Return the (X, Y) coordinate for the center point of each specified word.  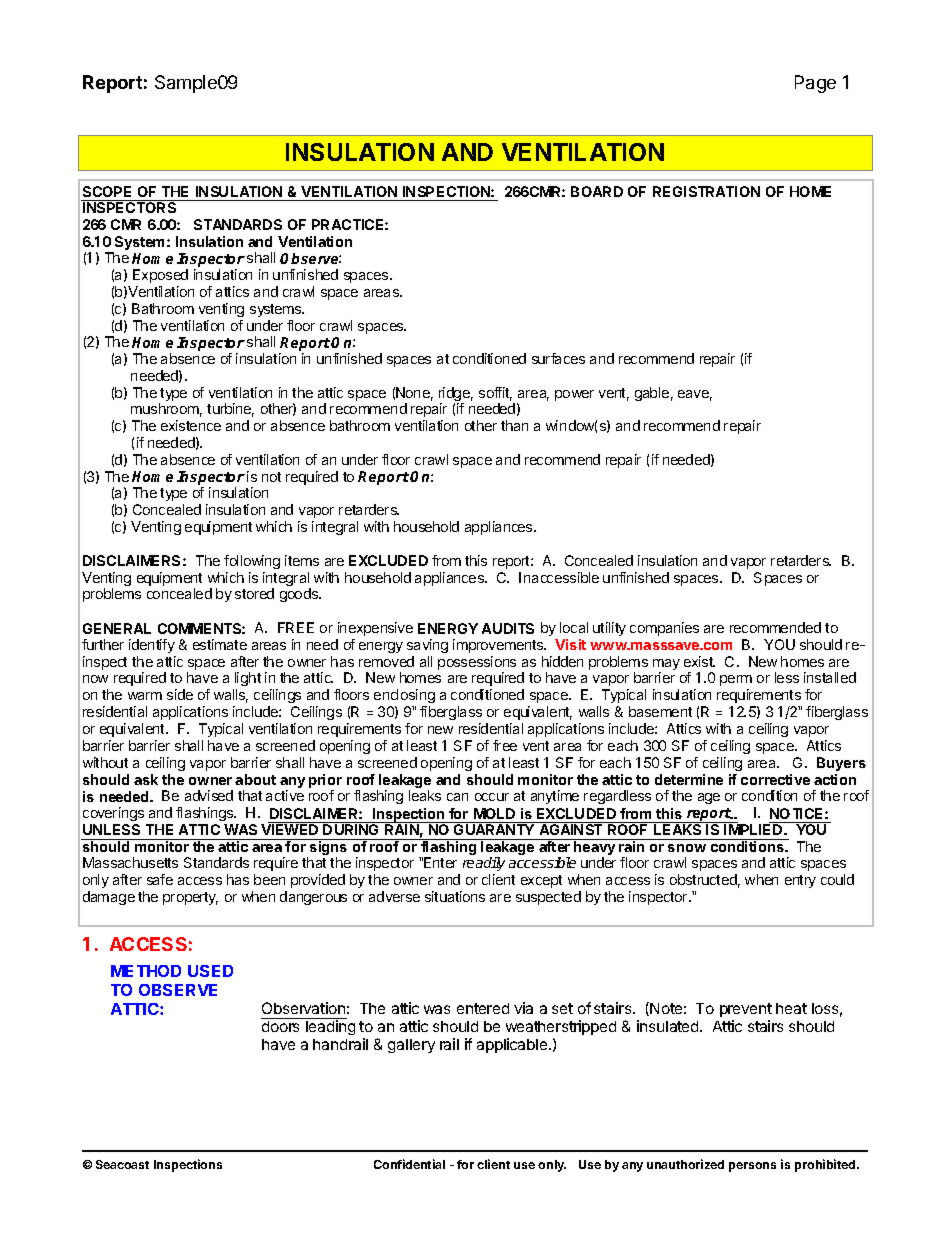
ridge (456, 395)
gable (652, 394)
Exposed (160, 276)
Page (815, 84)
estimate (220, 644)
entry (800, 881)
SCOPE (107, 191)
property (190, 898)
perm (736, 680)
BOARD (597, 191)
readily (484, 864)
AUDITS (508, 628)
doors (281, 1025)
